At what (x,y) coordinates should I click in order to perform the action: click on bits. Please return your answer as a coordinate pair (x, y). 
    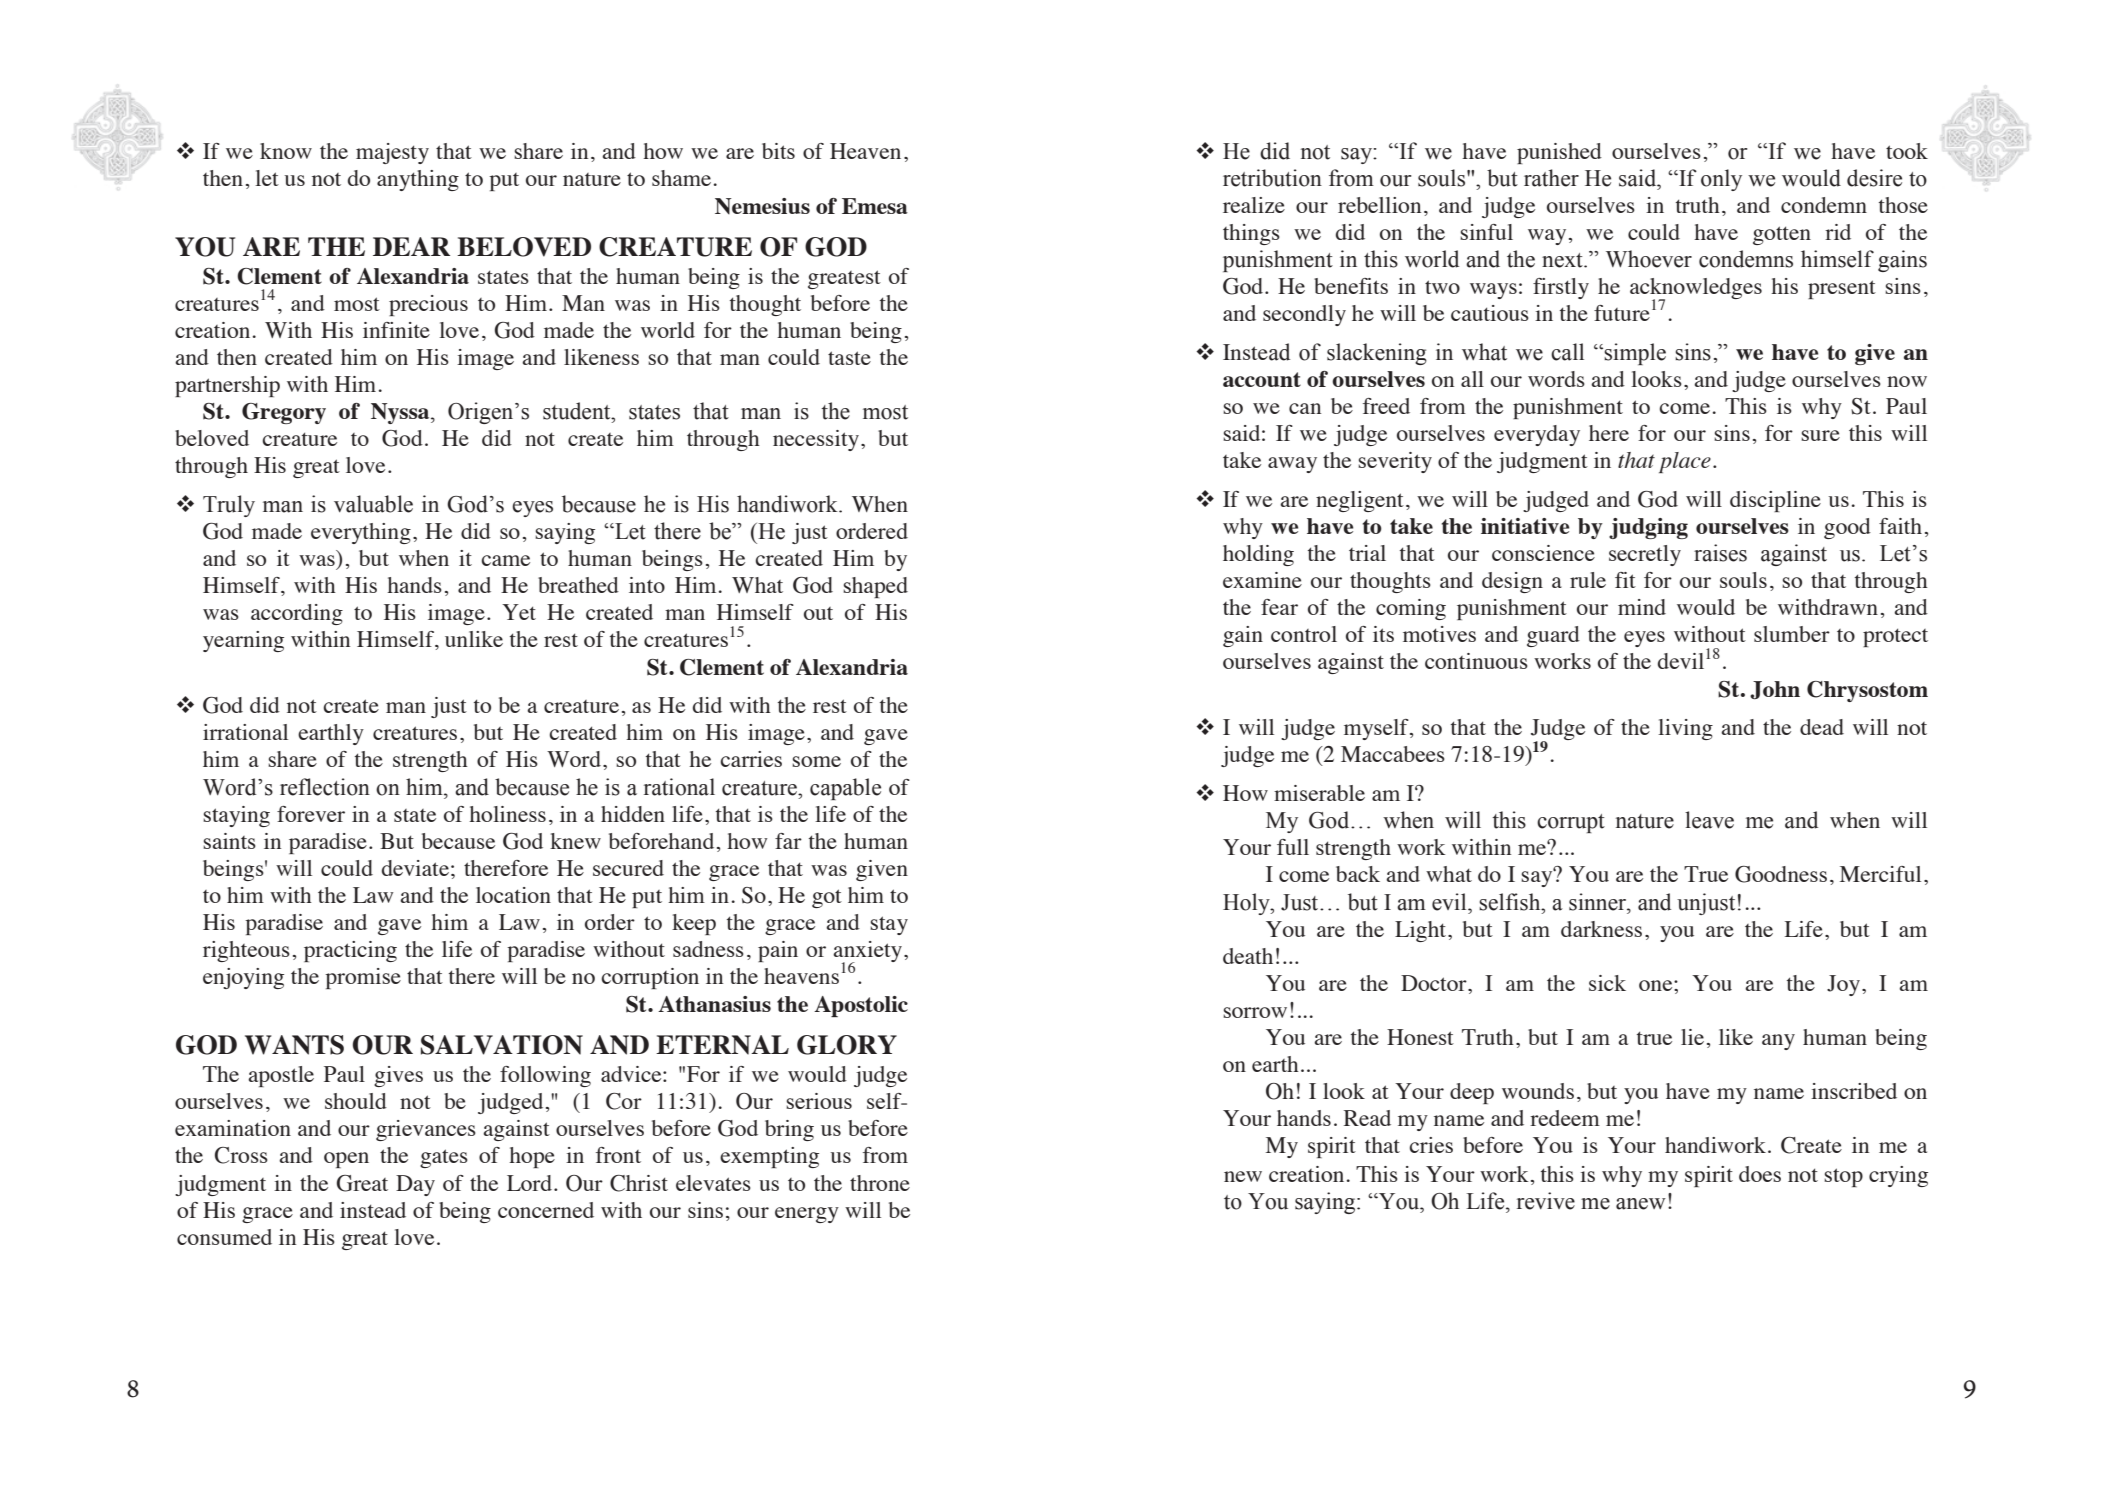
    Looking at the image, I should click on (778, 151).
